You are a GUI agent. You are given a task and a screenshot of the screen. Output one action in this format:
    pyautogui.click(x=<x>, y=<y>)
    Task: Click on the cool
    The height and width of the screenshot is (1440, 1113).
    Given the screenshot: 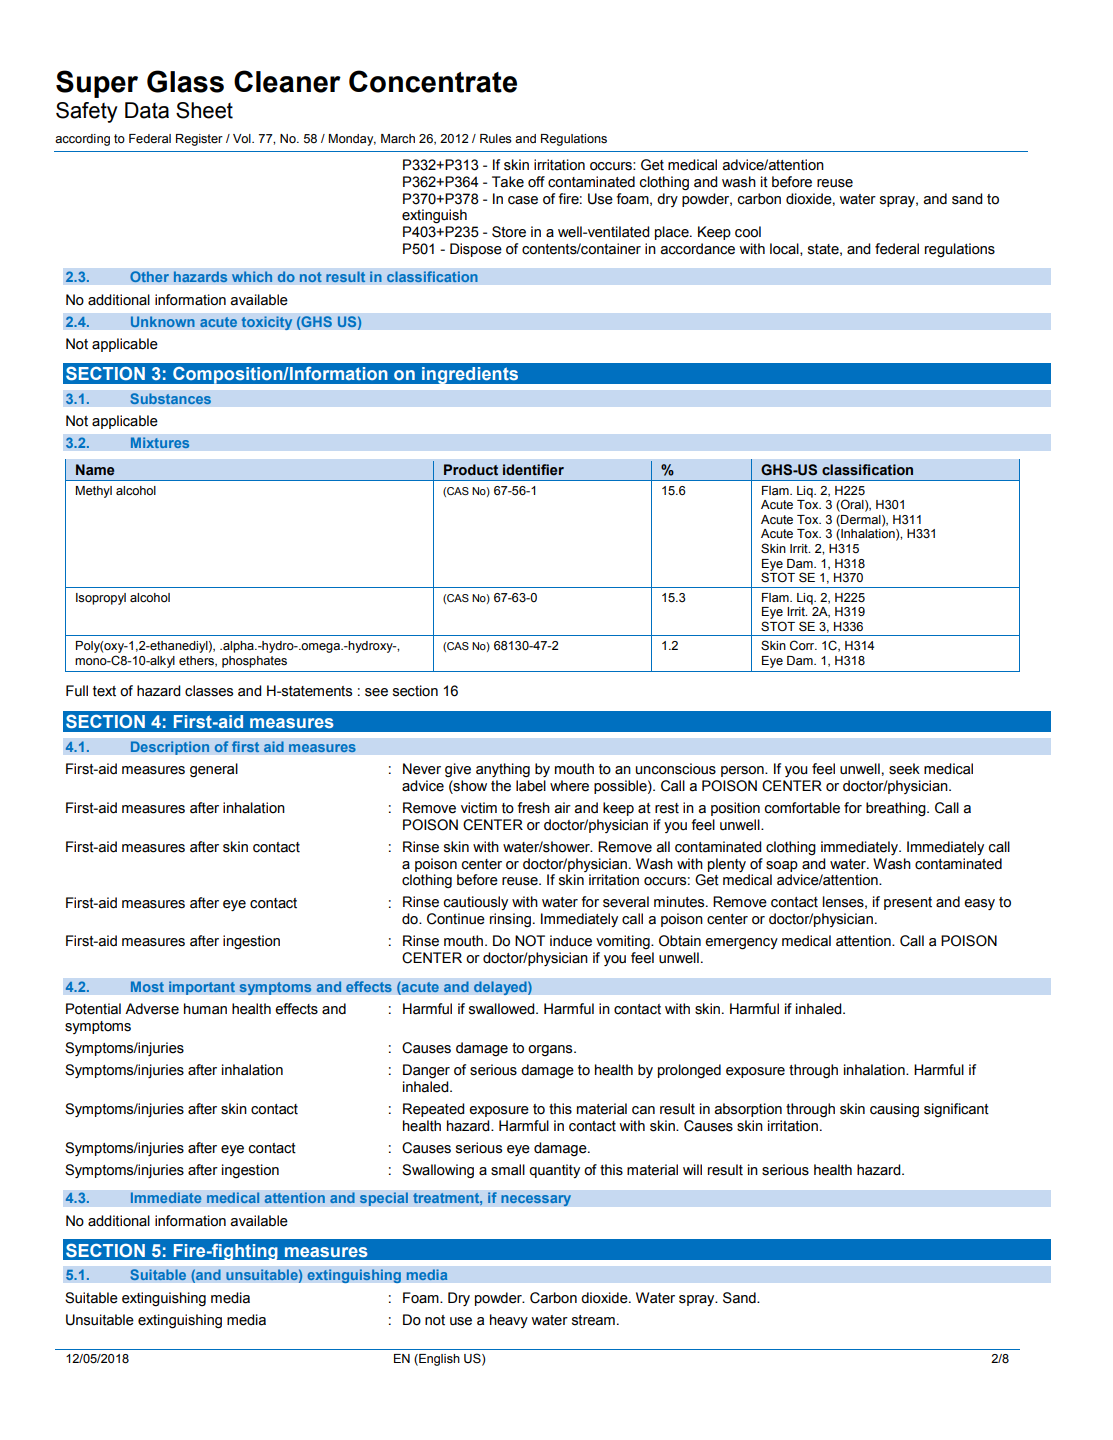 What is the action you would take?
    pyautogui.click(x=748, y=232)
